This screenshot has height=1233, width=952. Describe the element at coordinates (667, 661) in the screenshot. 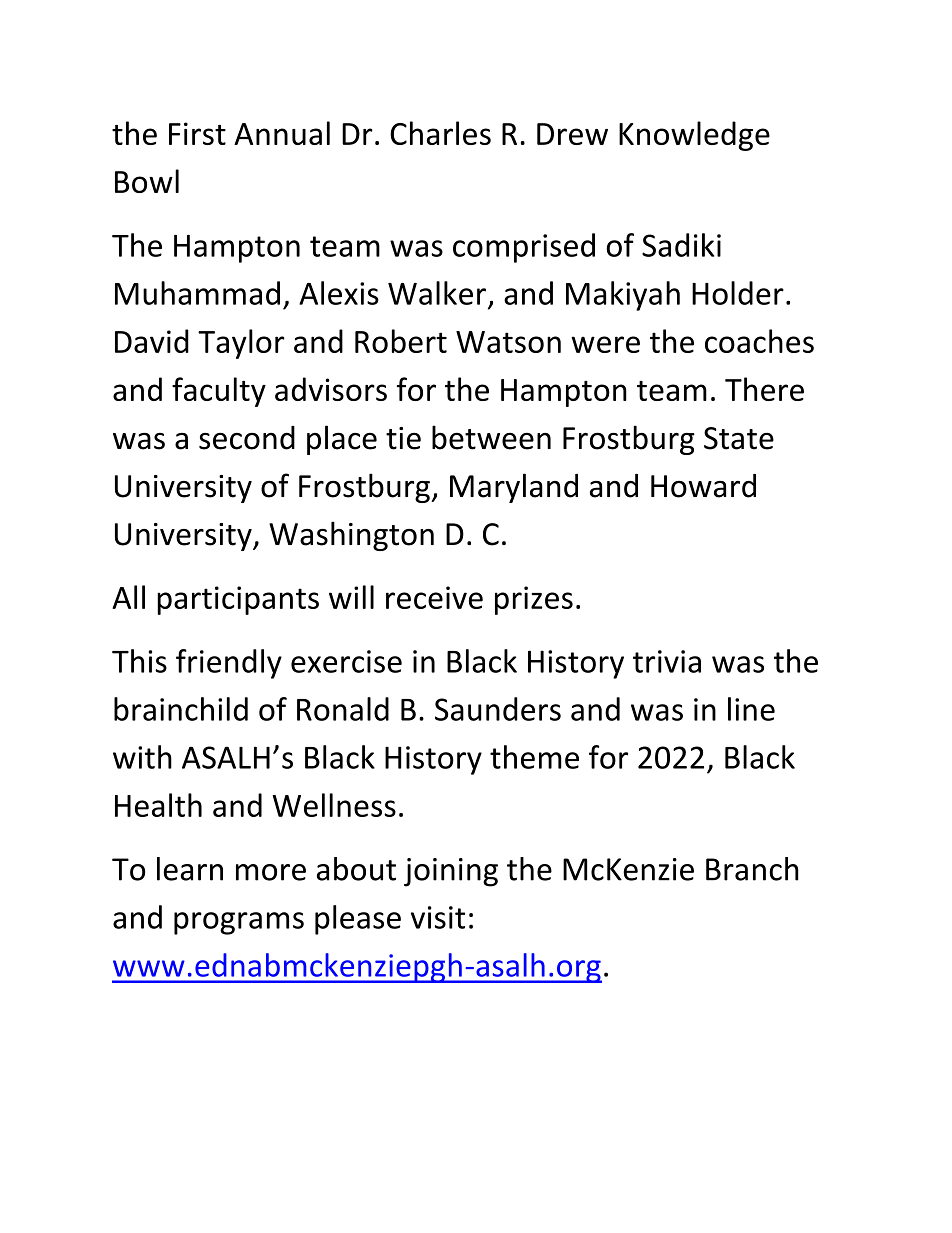

I see `trivia` at that location.
